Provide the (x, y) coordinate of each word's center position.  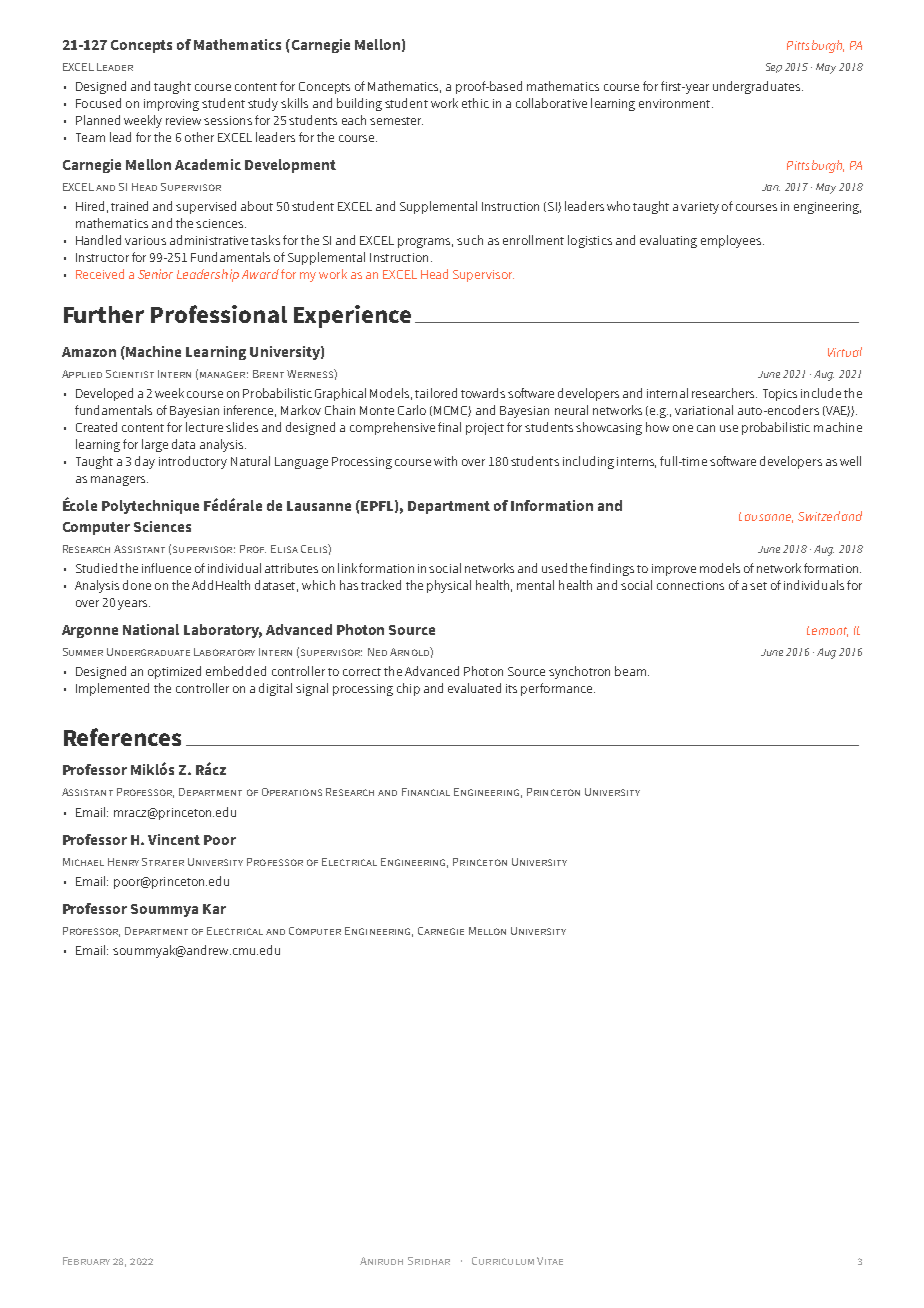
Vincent (174, 839)
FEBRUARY (86, 1261)
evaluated (474, 688)
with (445, 461)
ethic (475, 103)
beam (630, 671)
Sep (774, 68)
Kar (214, 909)
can (706, 428)
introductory (193, 462)
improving (171, 105)
